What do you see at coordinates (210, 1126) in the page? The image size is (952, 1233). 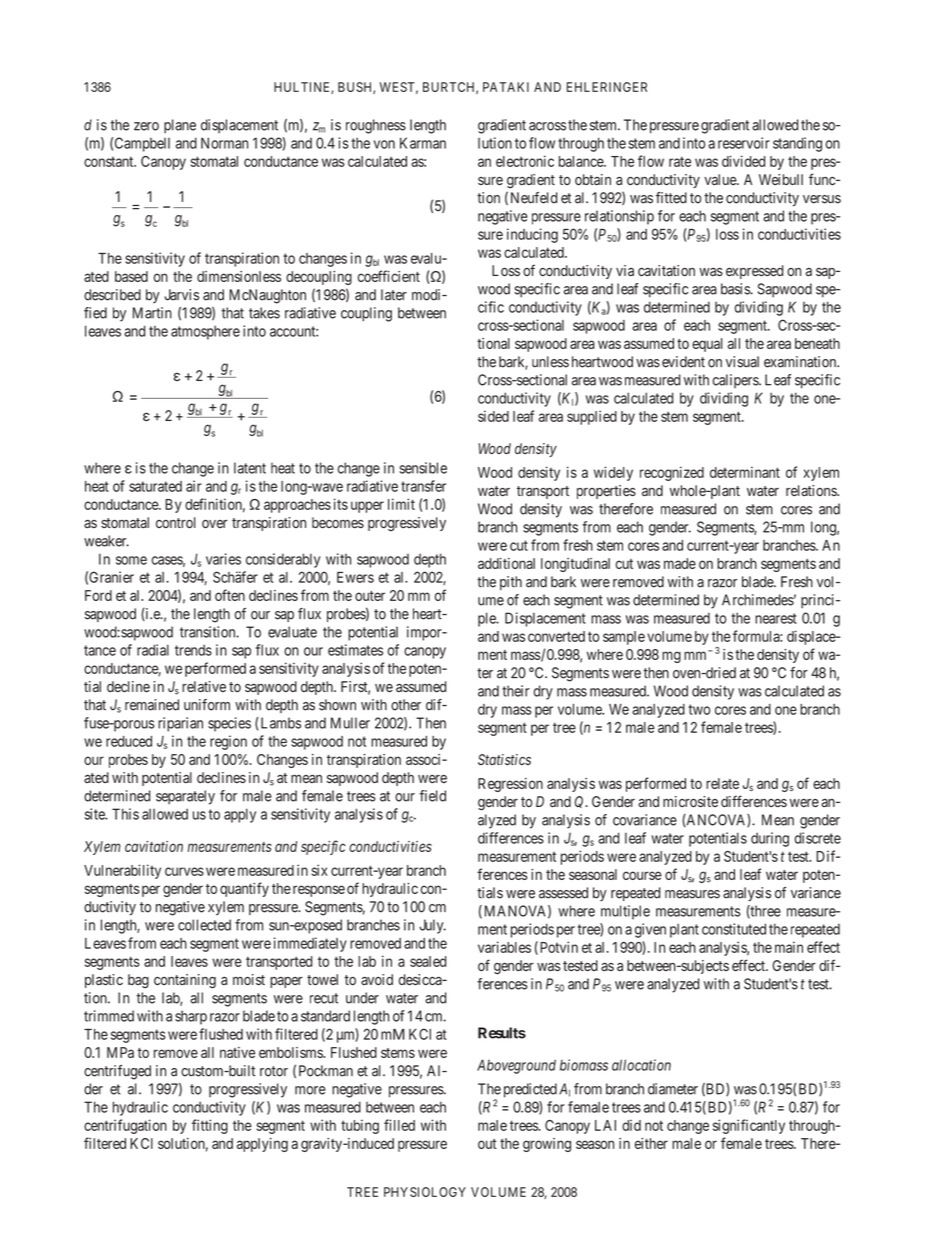 I see `fitting` at bounding box center [210, 1126].
